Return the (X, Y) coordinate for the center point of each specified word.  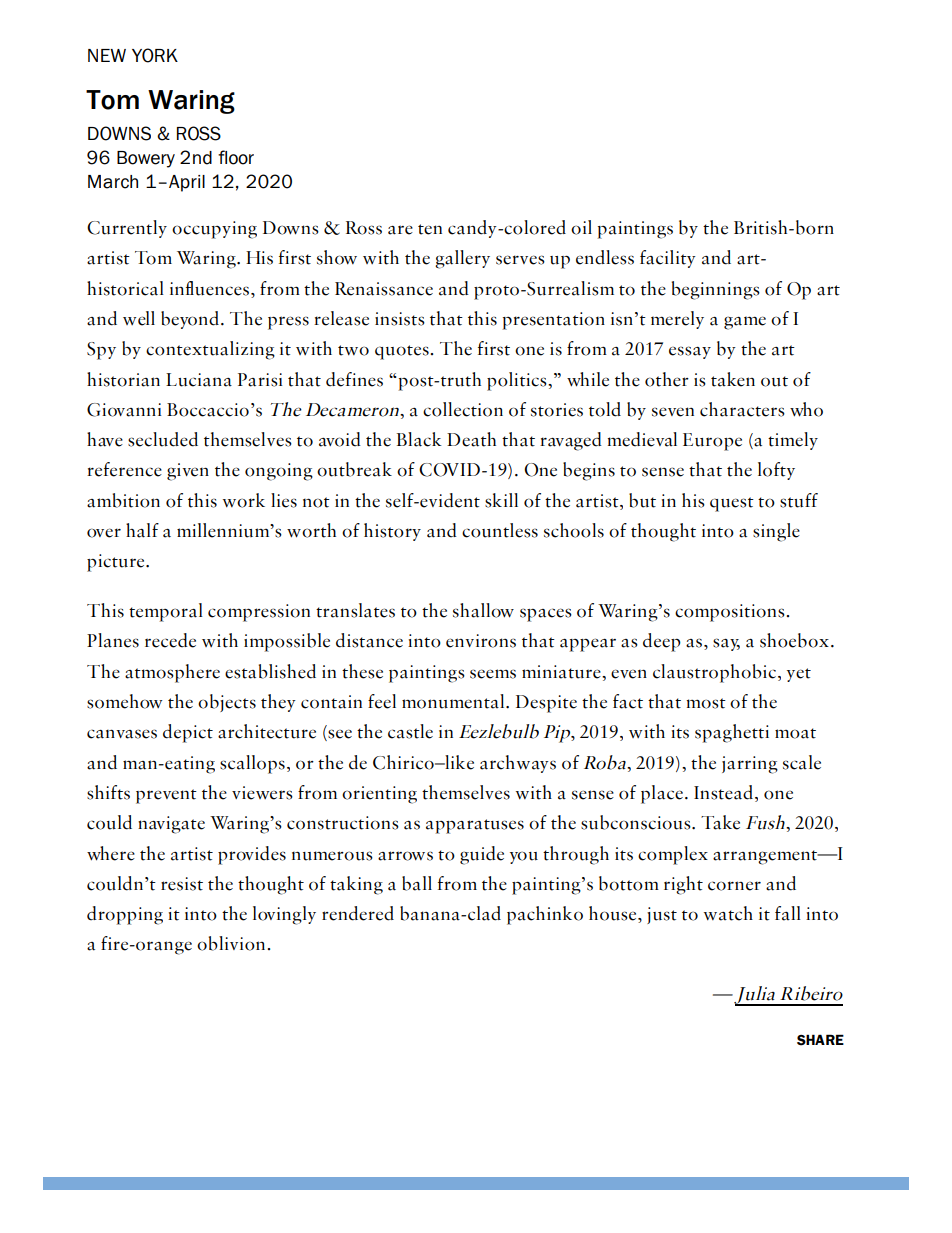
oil (581, 227)
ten (430, 229)
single (776, 532)
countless (500, 530)
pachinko (545, 915)
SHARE (820, 1040)
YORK (155, 55)
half (142, 530)
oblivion (232, 943)
